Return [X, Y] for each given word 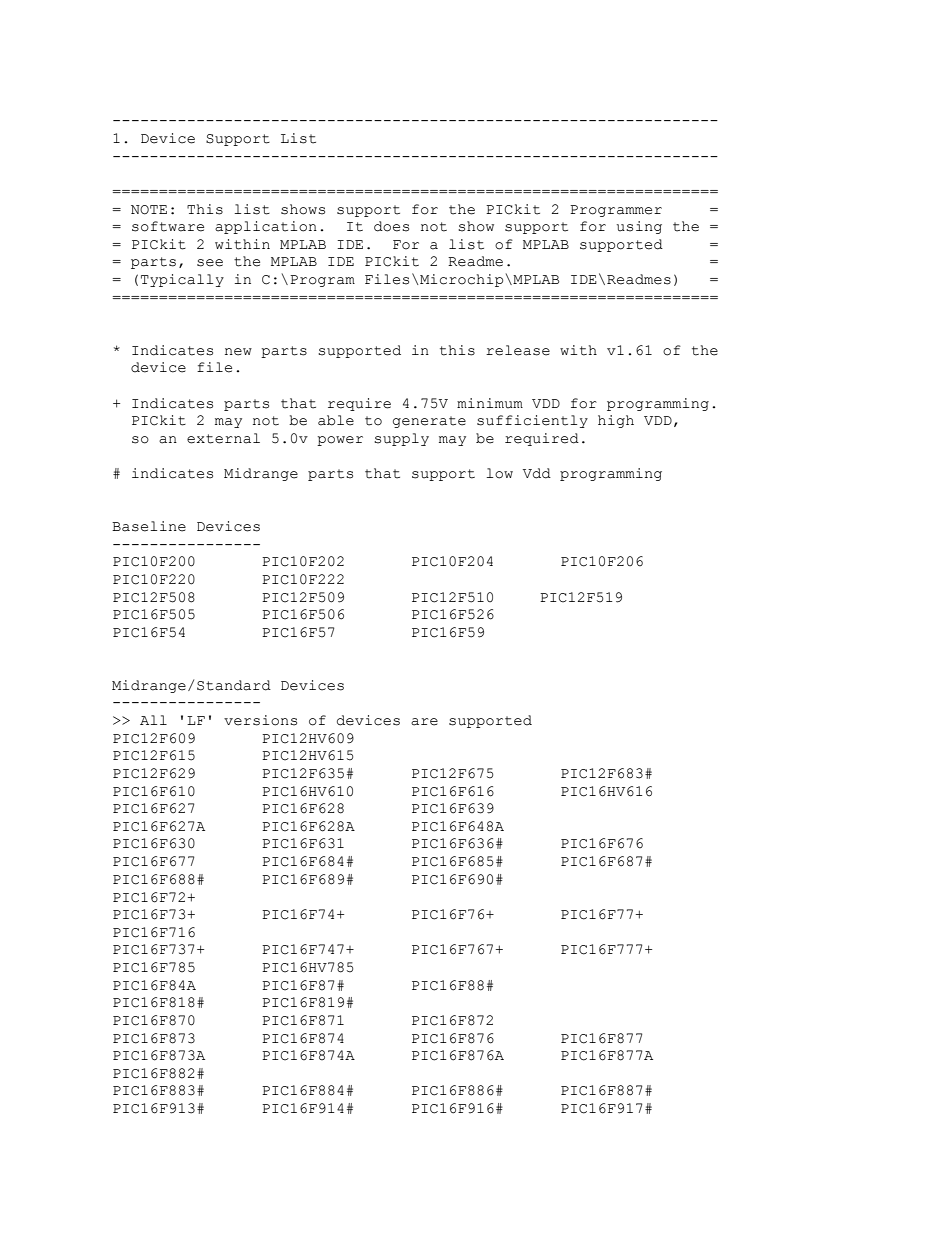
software [168, 226]
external [223, 438]
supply [401, 439]
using [639, 227]
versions [260, 720]
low [499, 473]
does [391, 226]
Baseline [149, 526]
